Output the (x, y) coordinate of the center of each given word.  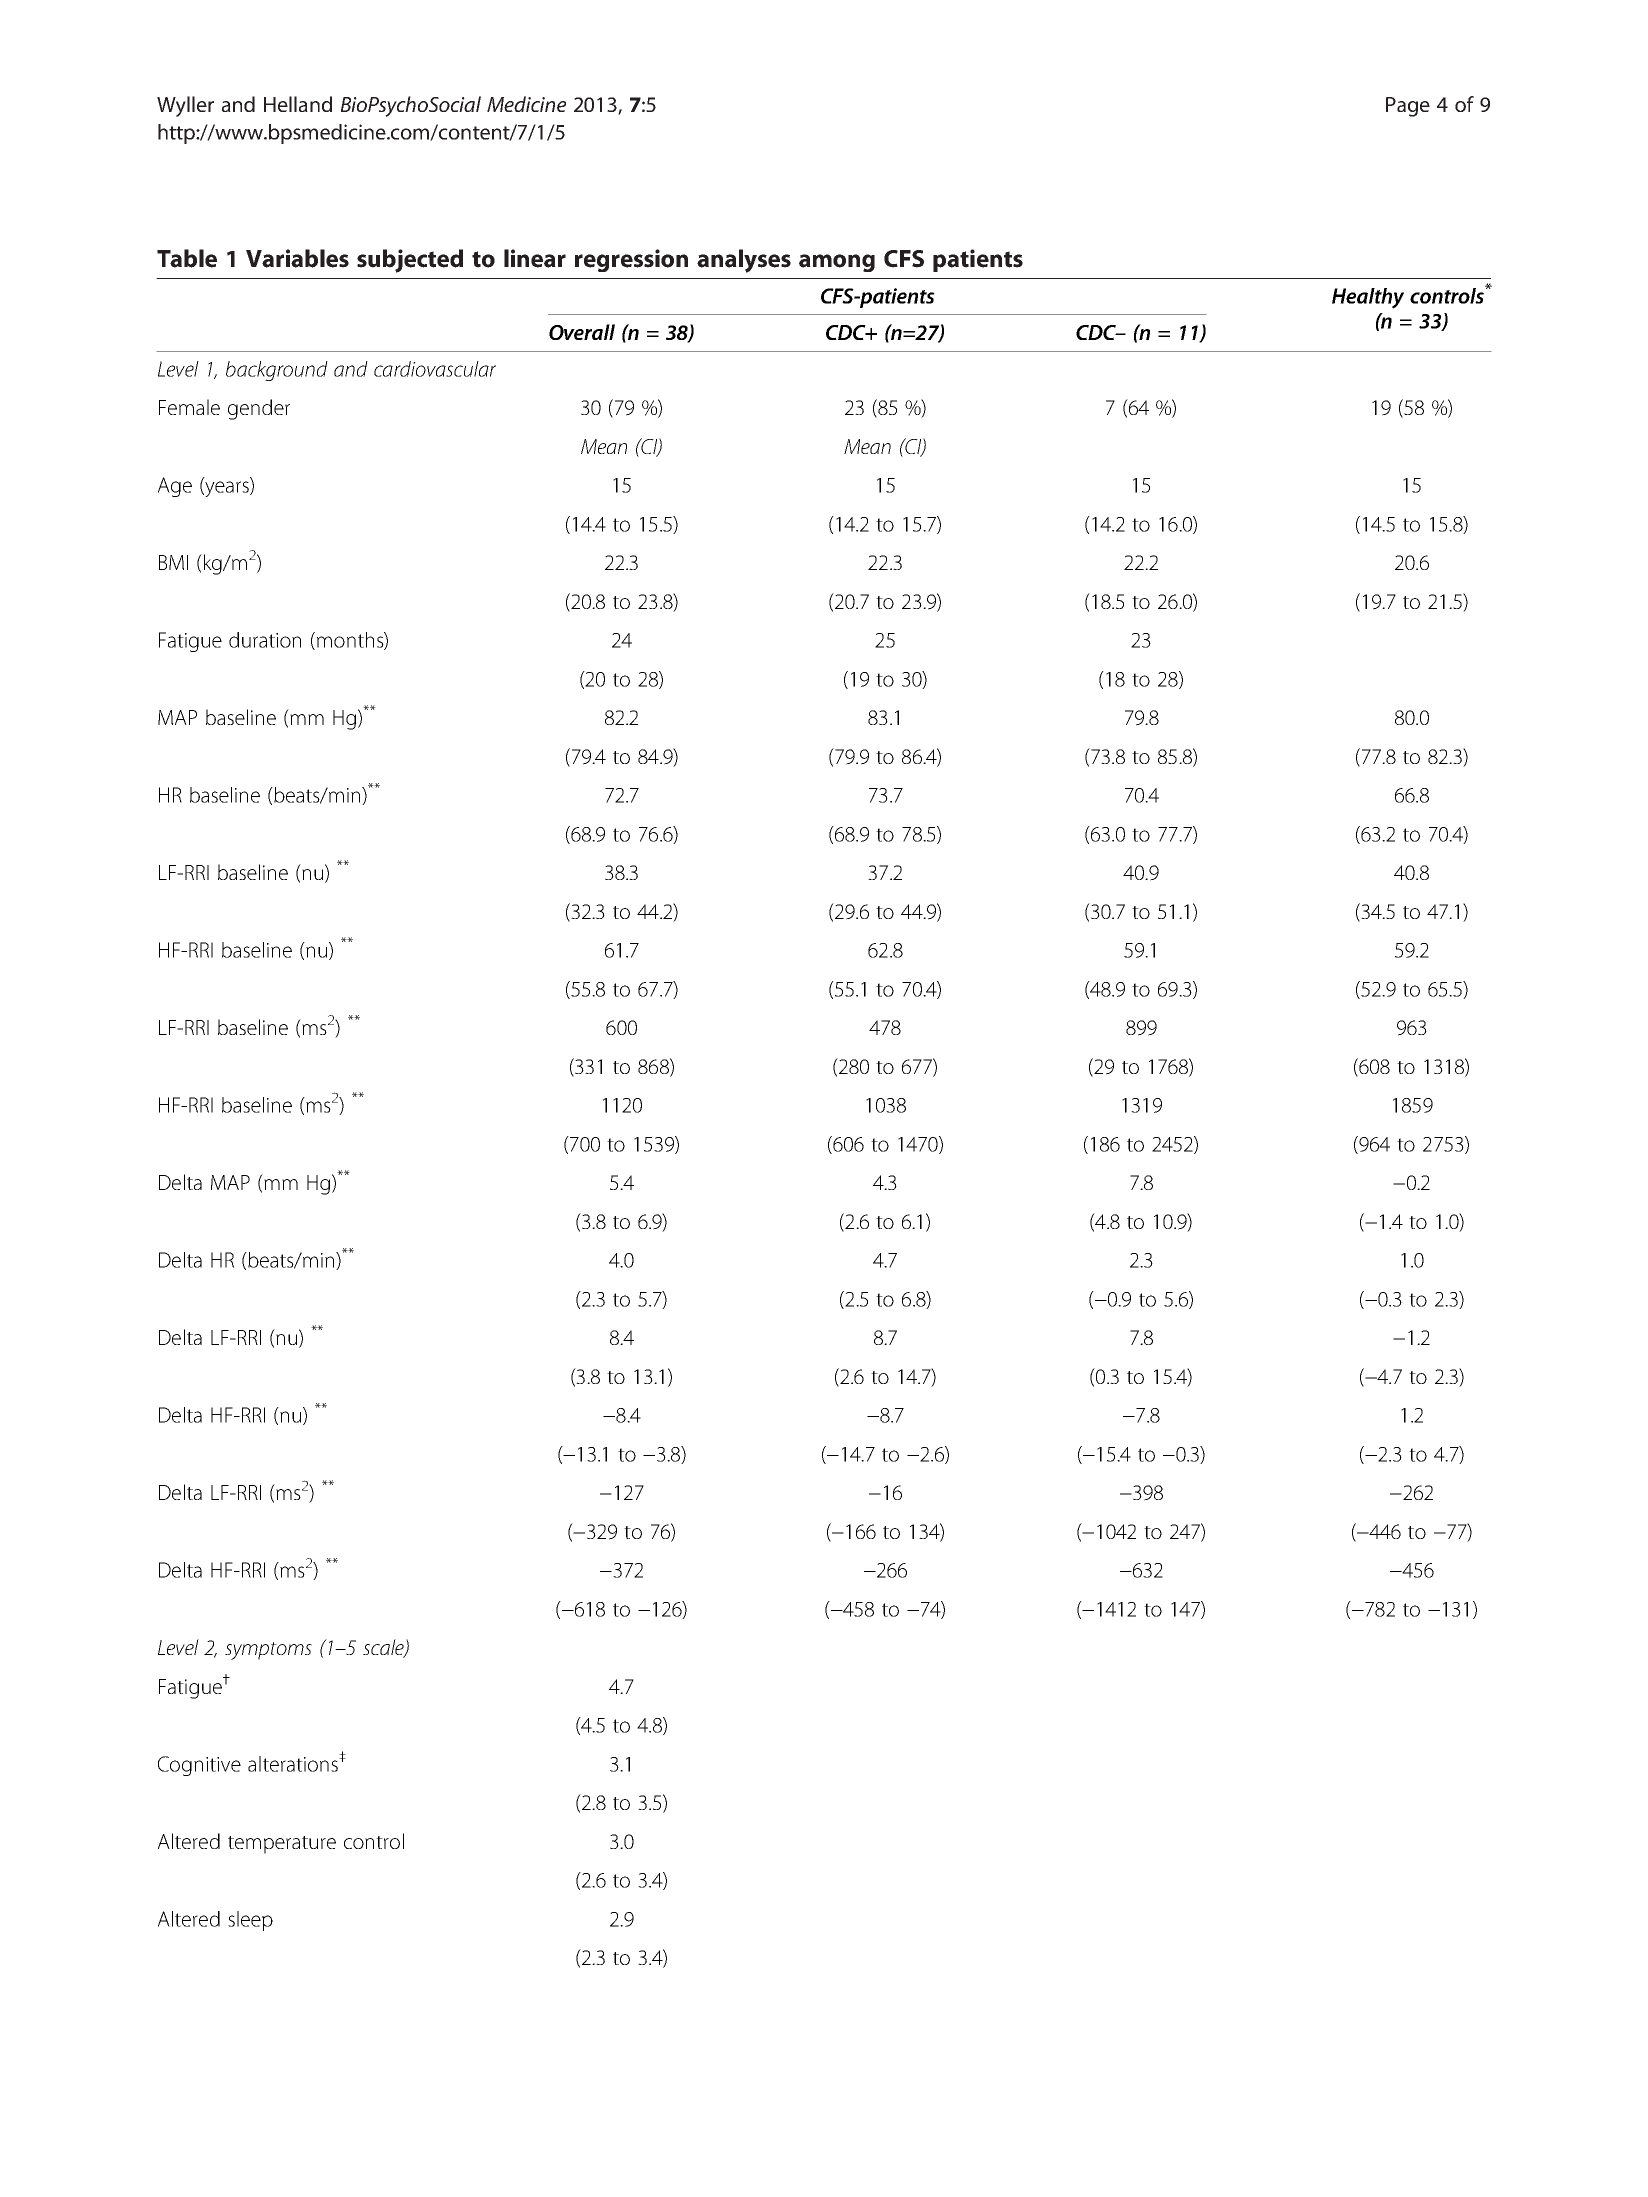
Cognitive (199, 1766)
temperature (282, 1845)
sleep (250, 1921)
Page (1408, 107)
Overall (582, 332)
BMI (173, 562)
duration (265, 640)
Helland (298, 104)
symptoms (268, 1651)
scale (384, 1648)
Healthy (1368, 298)
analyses (744, 261)
